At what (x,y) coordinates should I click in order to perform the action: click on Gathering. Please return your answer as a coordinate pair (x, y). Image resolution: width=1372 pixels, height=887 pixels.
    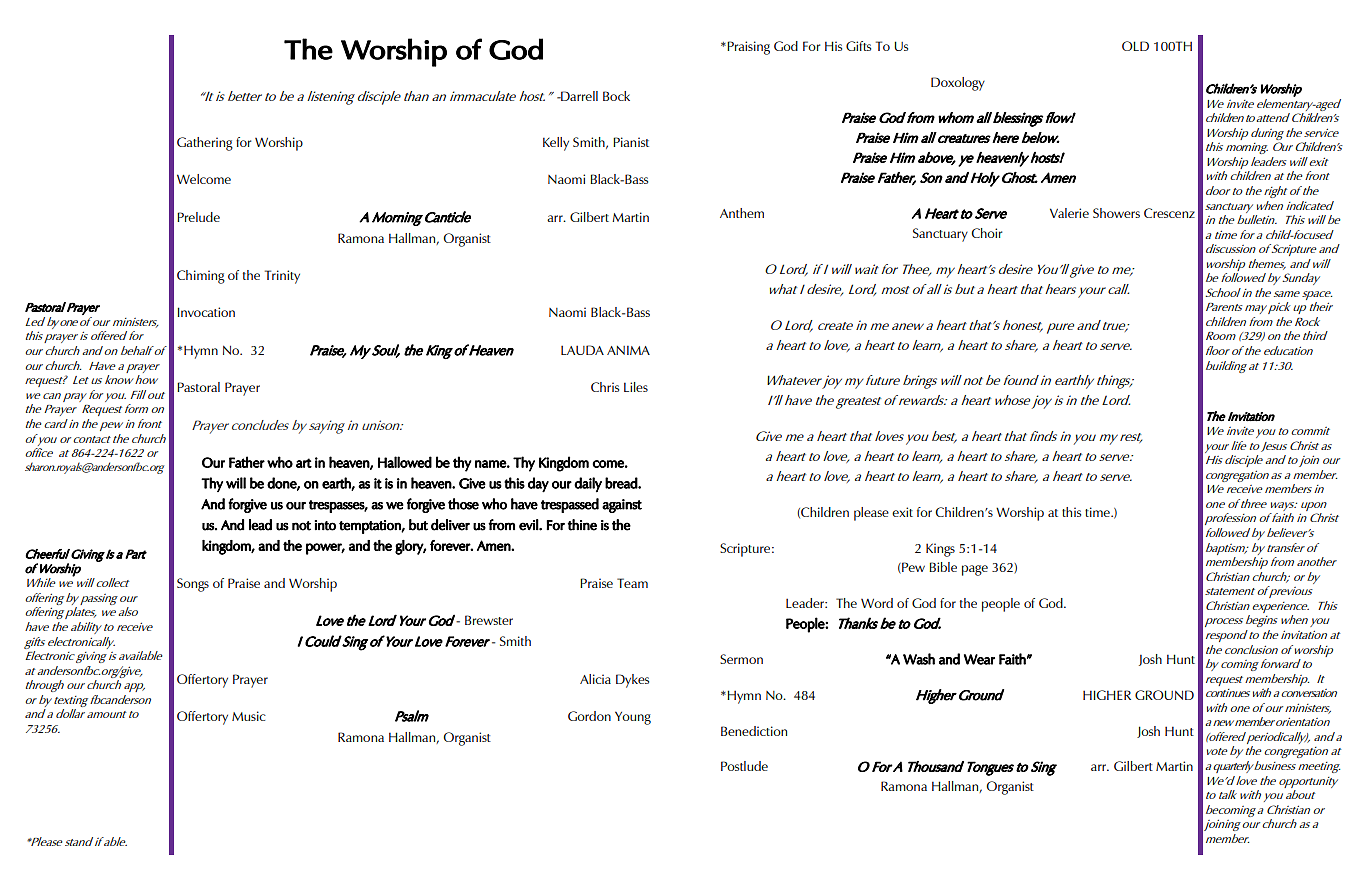
    Looking at the image, I should click on (205, 144).
